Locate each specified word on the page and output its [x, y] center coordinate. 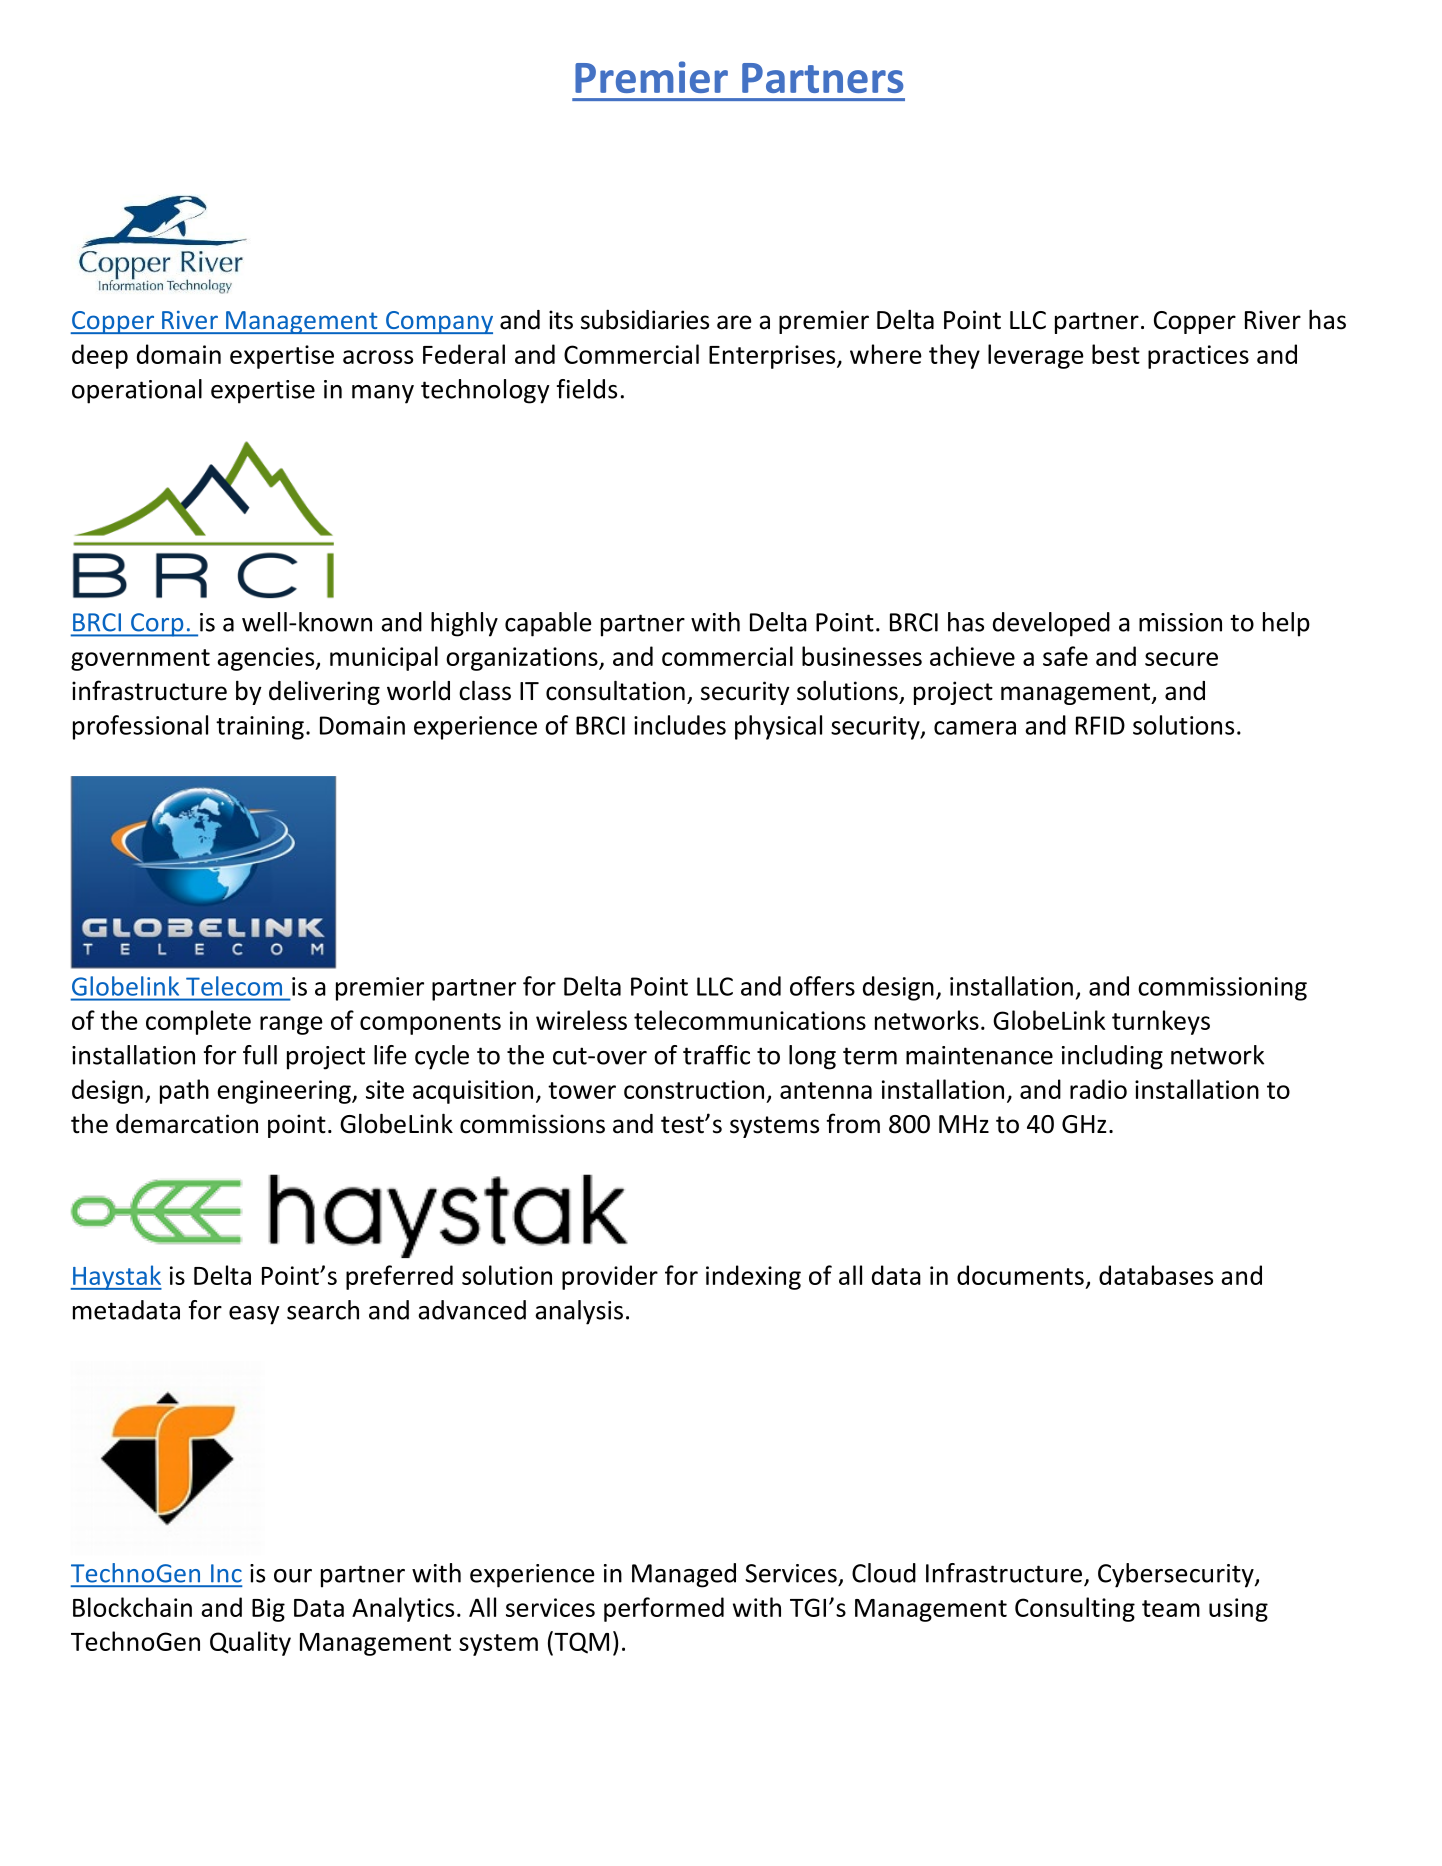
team [1171, 1608]
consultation [615, 690]
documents [1020, 1275]
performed [664, 1609]
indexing [753, 1277]
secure [1181, 659]
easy [254, 1315]
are [734, 322]
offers [822, 986]
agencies [267, 659]
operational [137, 391]
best [1116, 354]
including [1112, 1057]
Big [268, 1610]
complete [198, 1022]
